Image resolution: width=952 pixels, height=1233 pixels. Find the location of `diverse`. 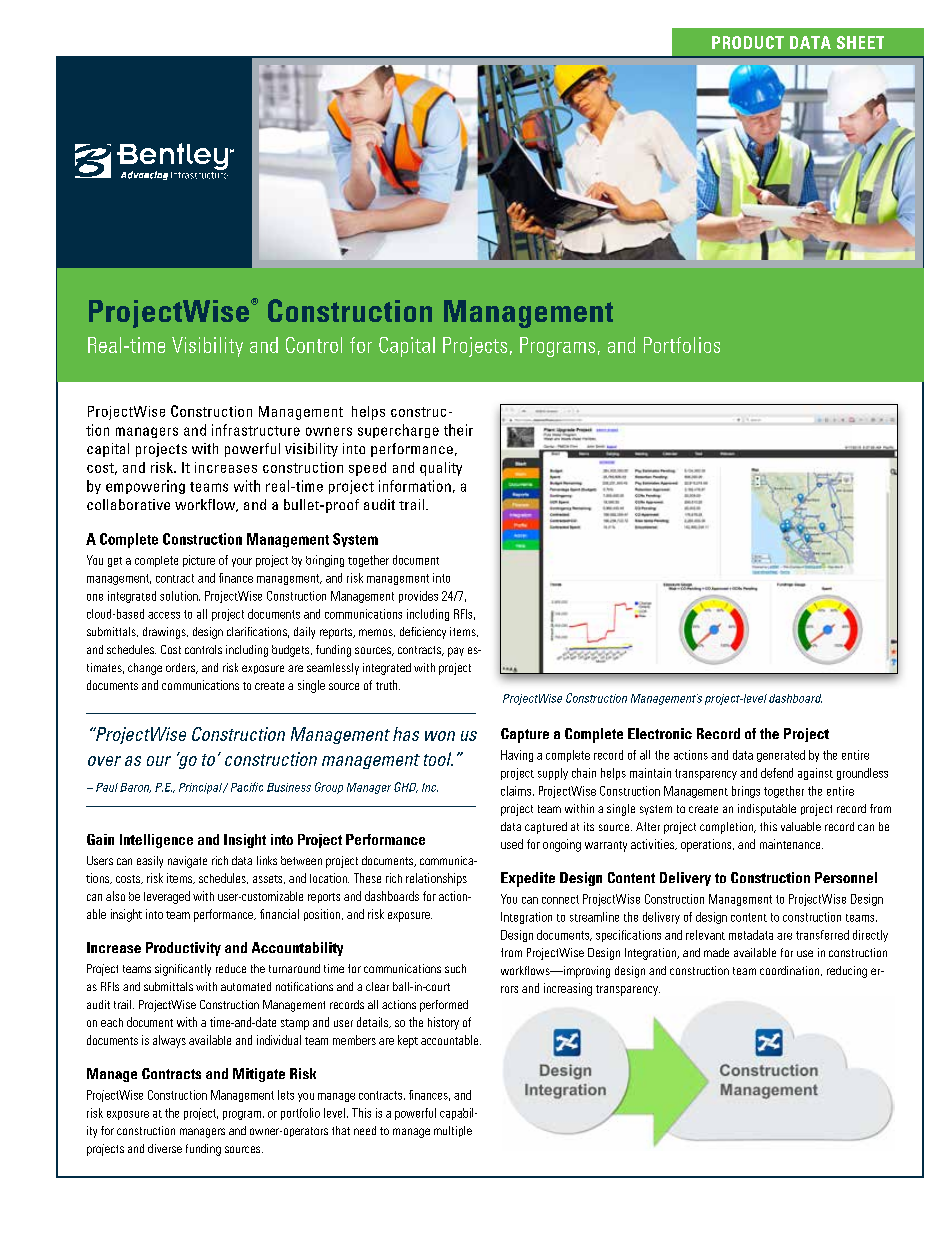

diverse is located at coordinates (165, 1148).
